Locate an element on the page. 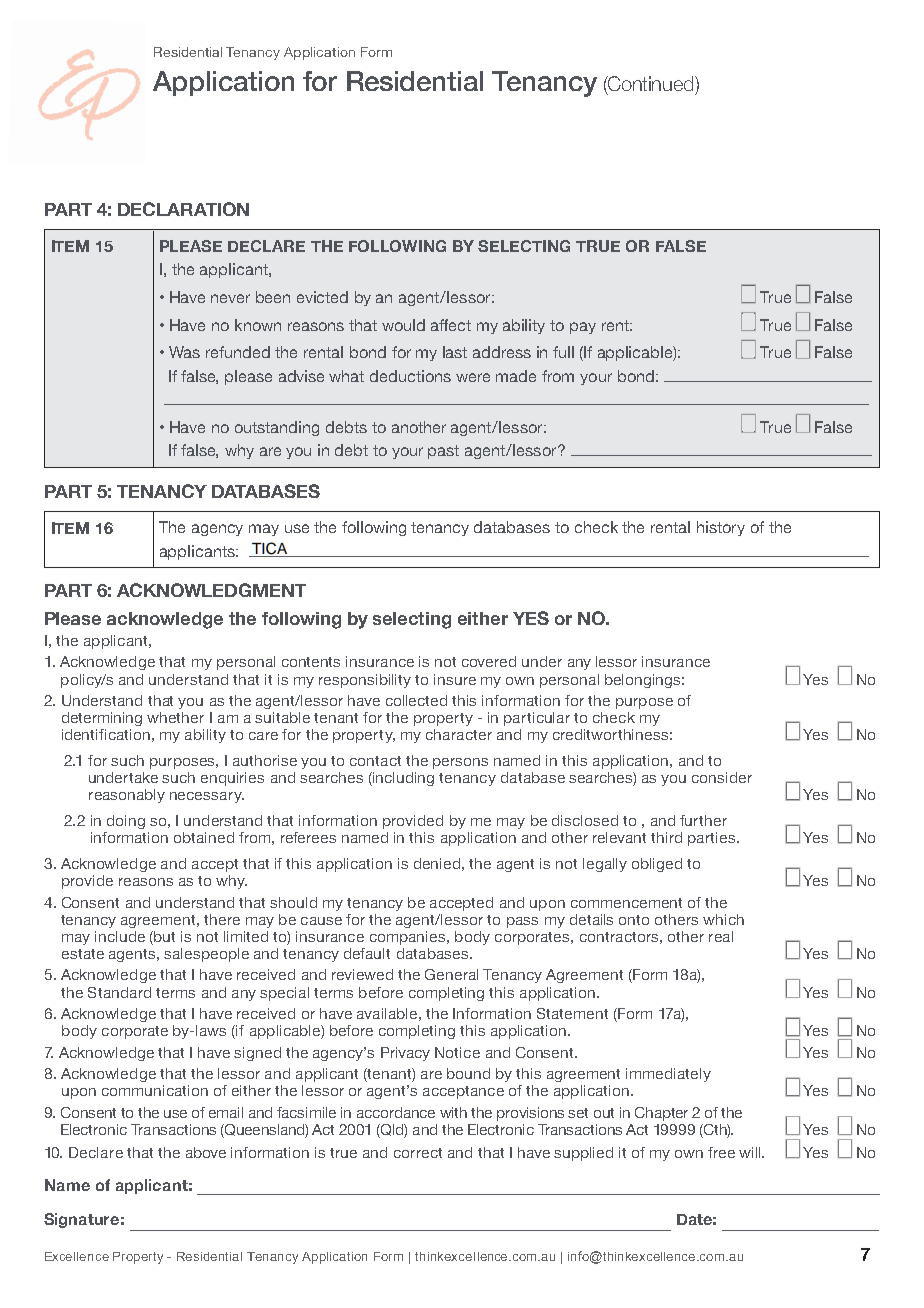 The height and width of the image is (1308, 924). Chapter is located at coordinates (661, 1114).
